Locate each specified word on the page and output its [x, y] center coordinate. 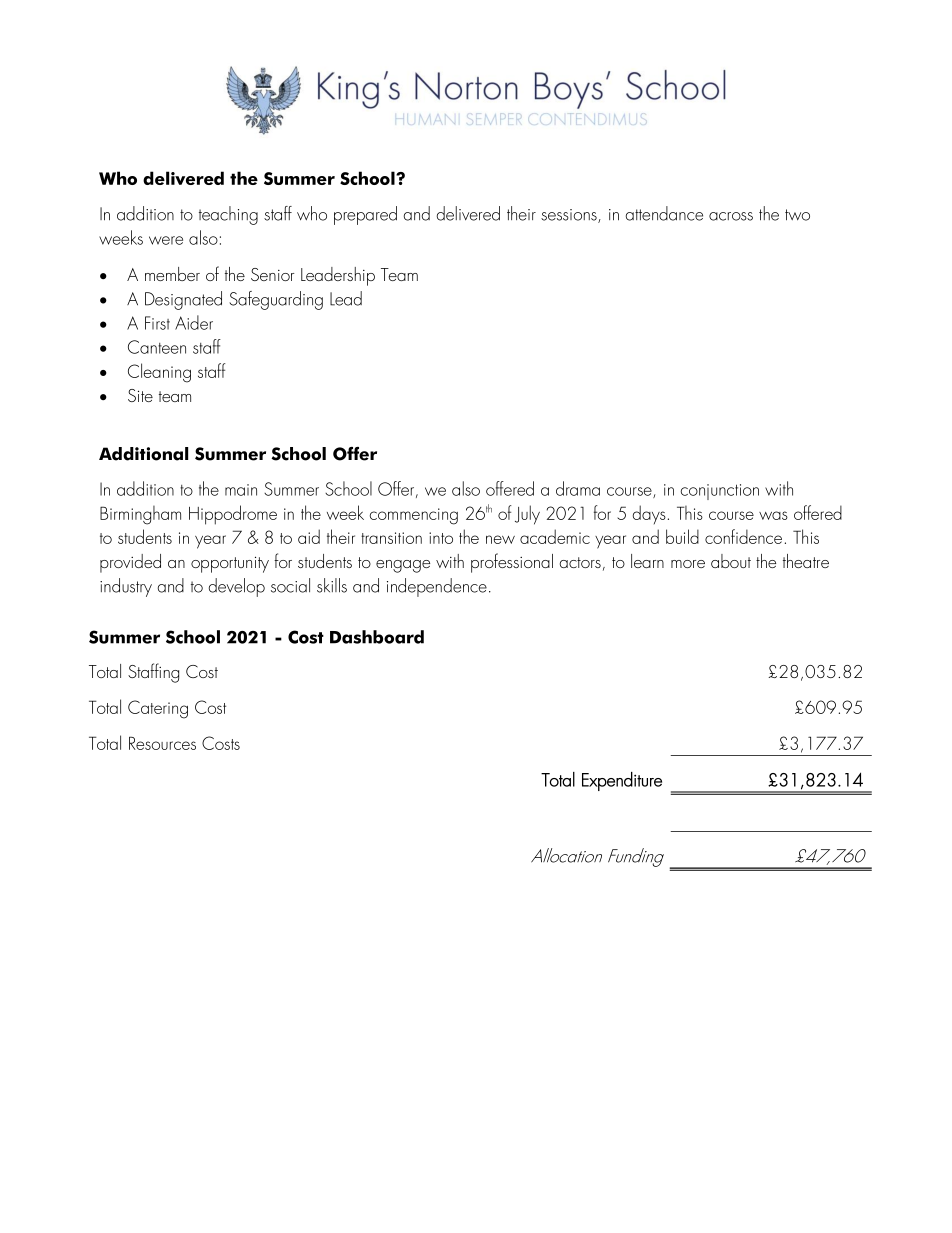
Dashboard [377, 637]
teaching [228, 215]
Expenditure [622, 781]
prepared [365, 215]
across [731, 216]
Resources [162, 743]
